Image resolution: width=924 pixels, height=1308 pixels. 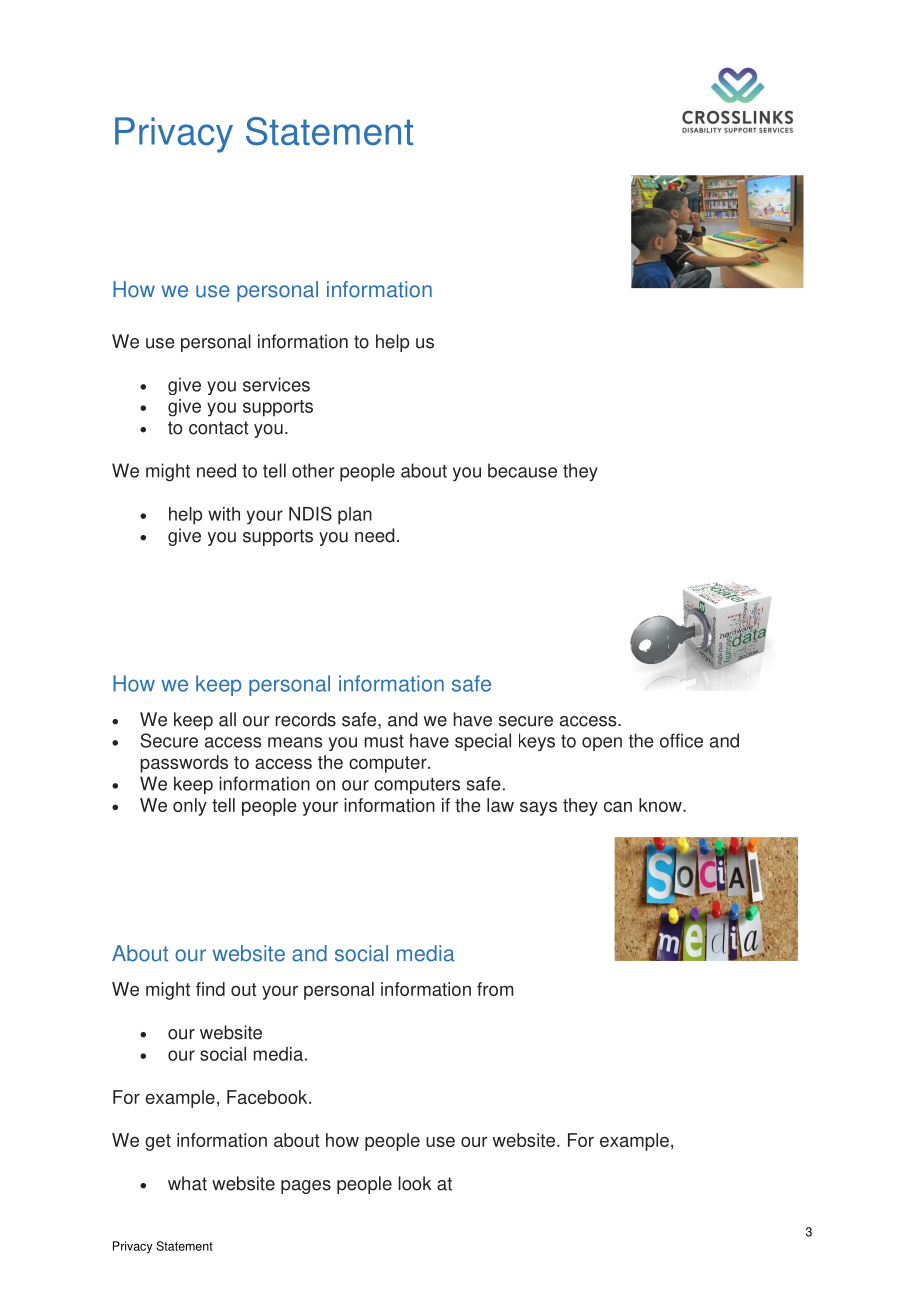 What do you see at coordinates (355, 516) in the image?
I see `plan` at bounding box center [355, 516].
